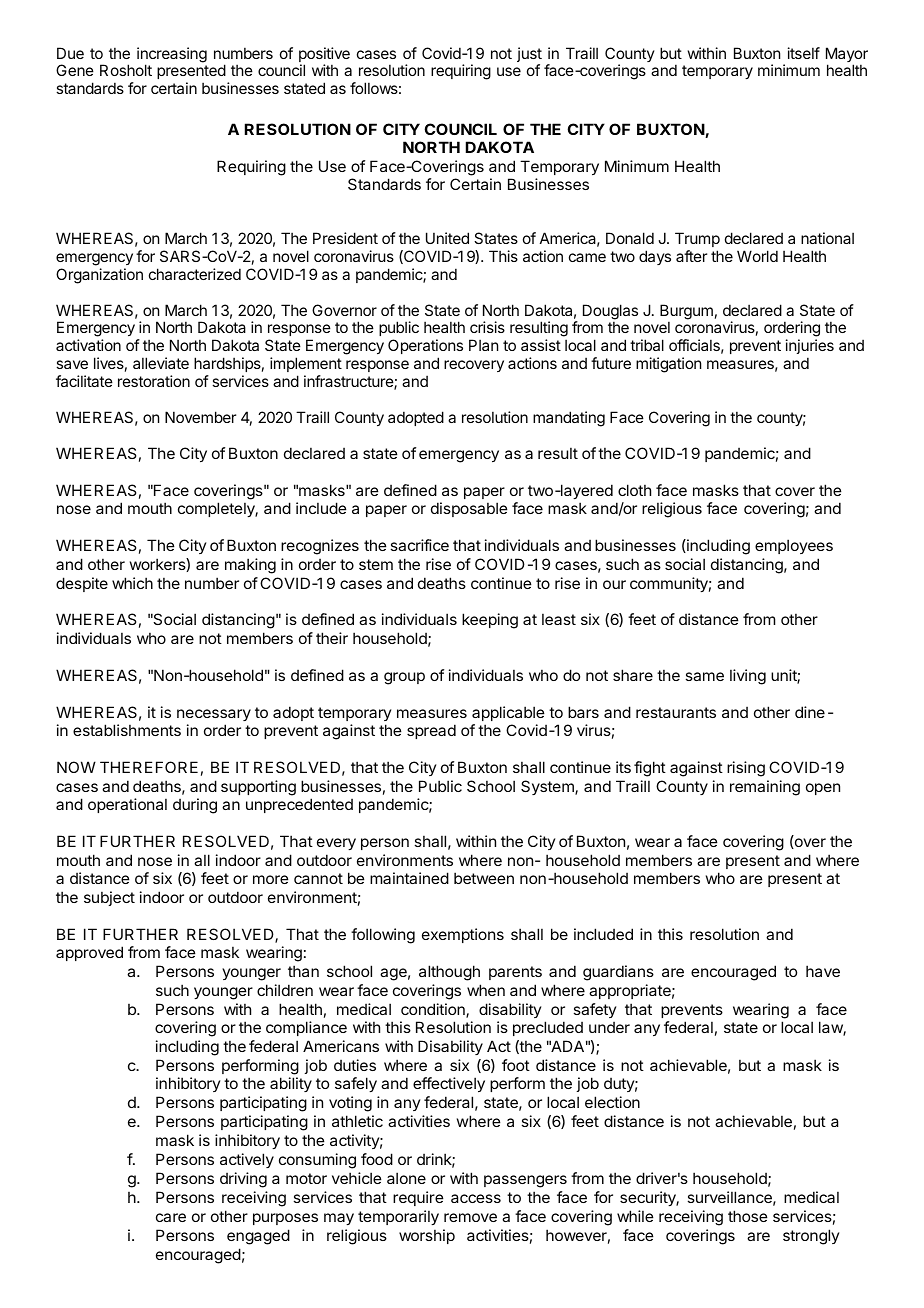  Describe the element at coordinates (490, 621) in the screenshot. I see `keeping` at that location.
